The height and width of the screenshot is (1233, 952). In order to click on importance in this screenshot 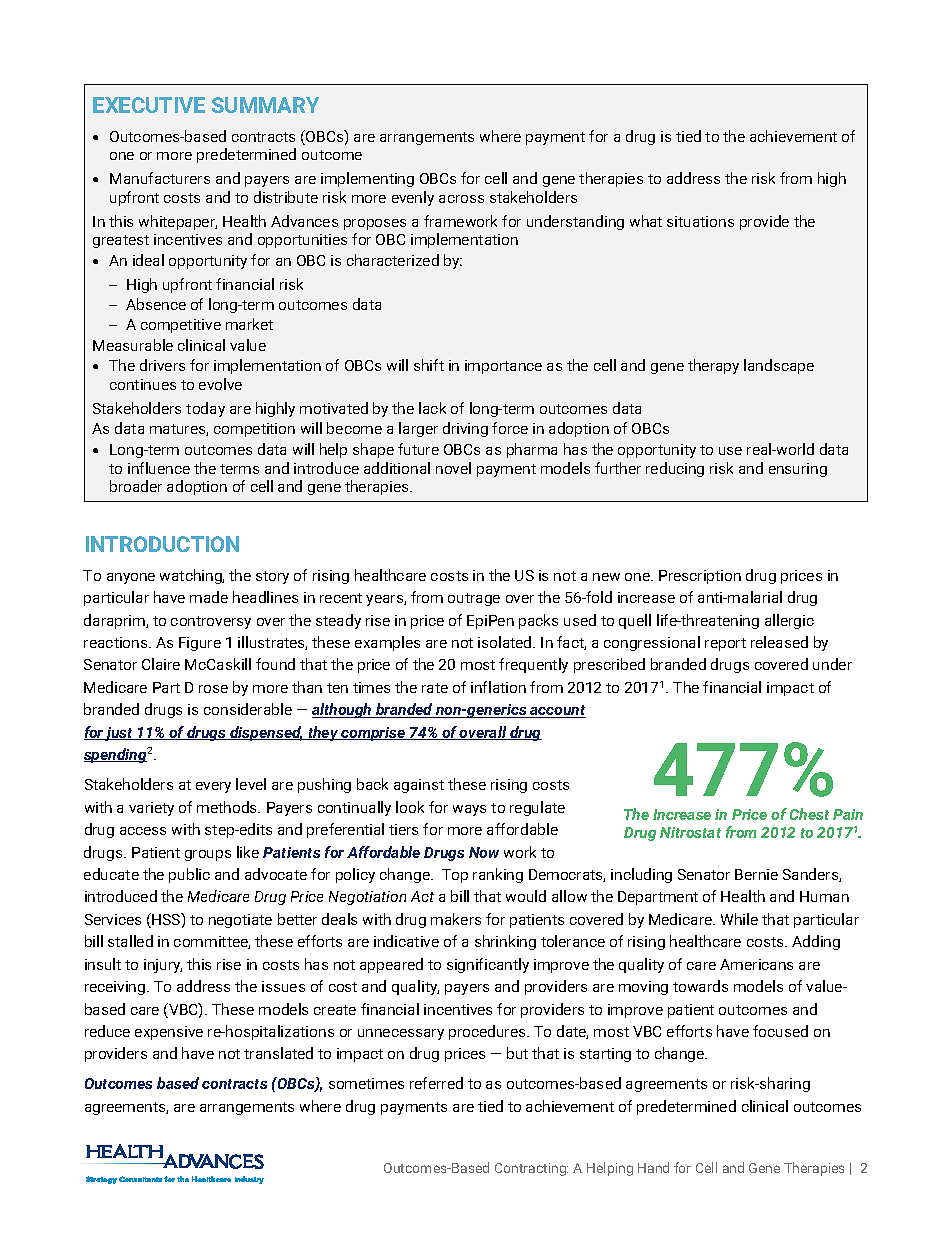, I will do `click(503, 367)`.
